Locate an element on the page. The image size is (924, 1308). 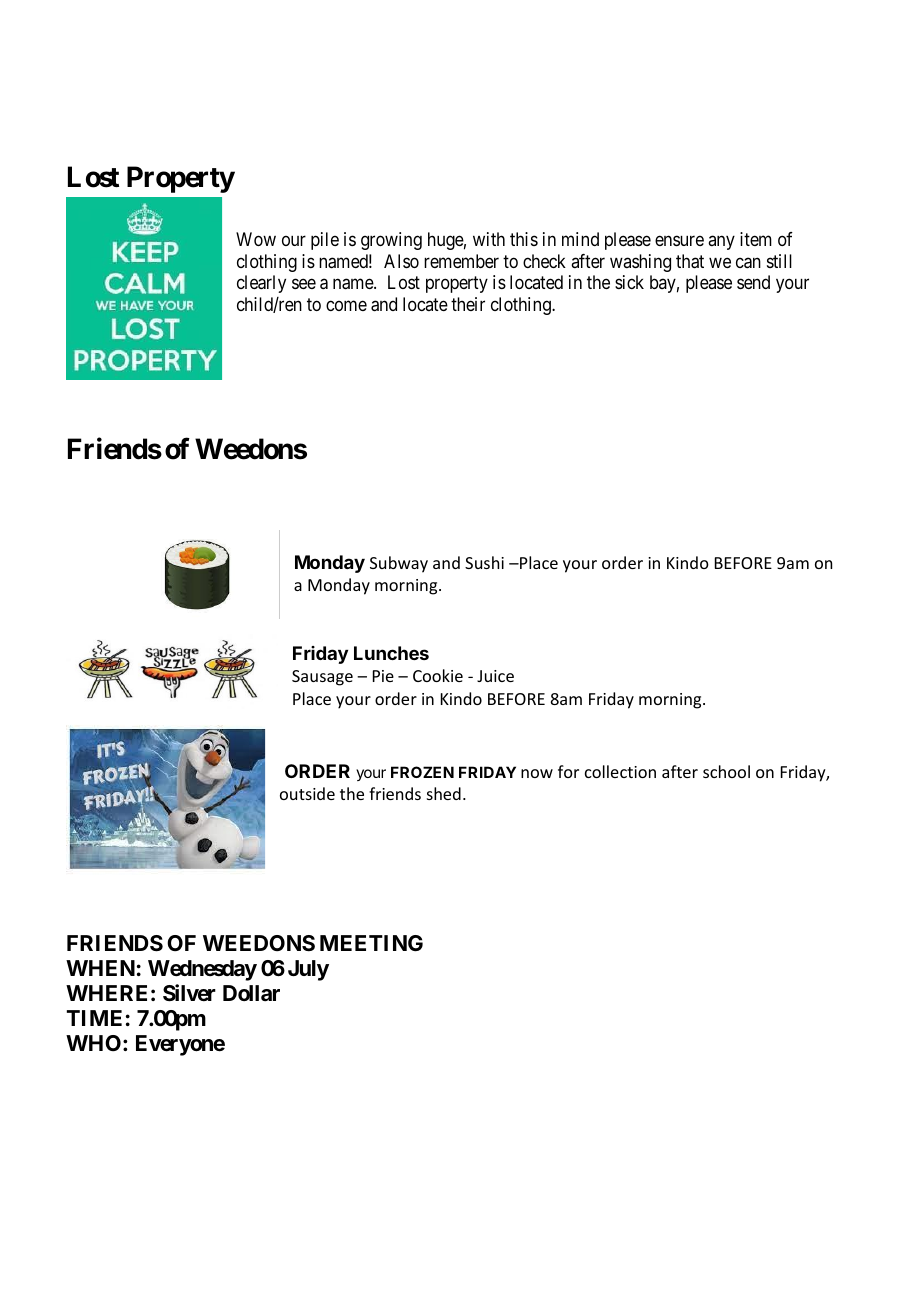
Pie is located at coordinates (383, 676).
